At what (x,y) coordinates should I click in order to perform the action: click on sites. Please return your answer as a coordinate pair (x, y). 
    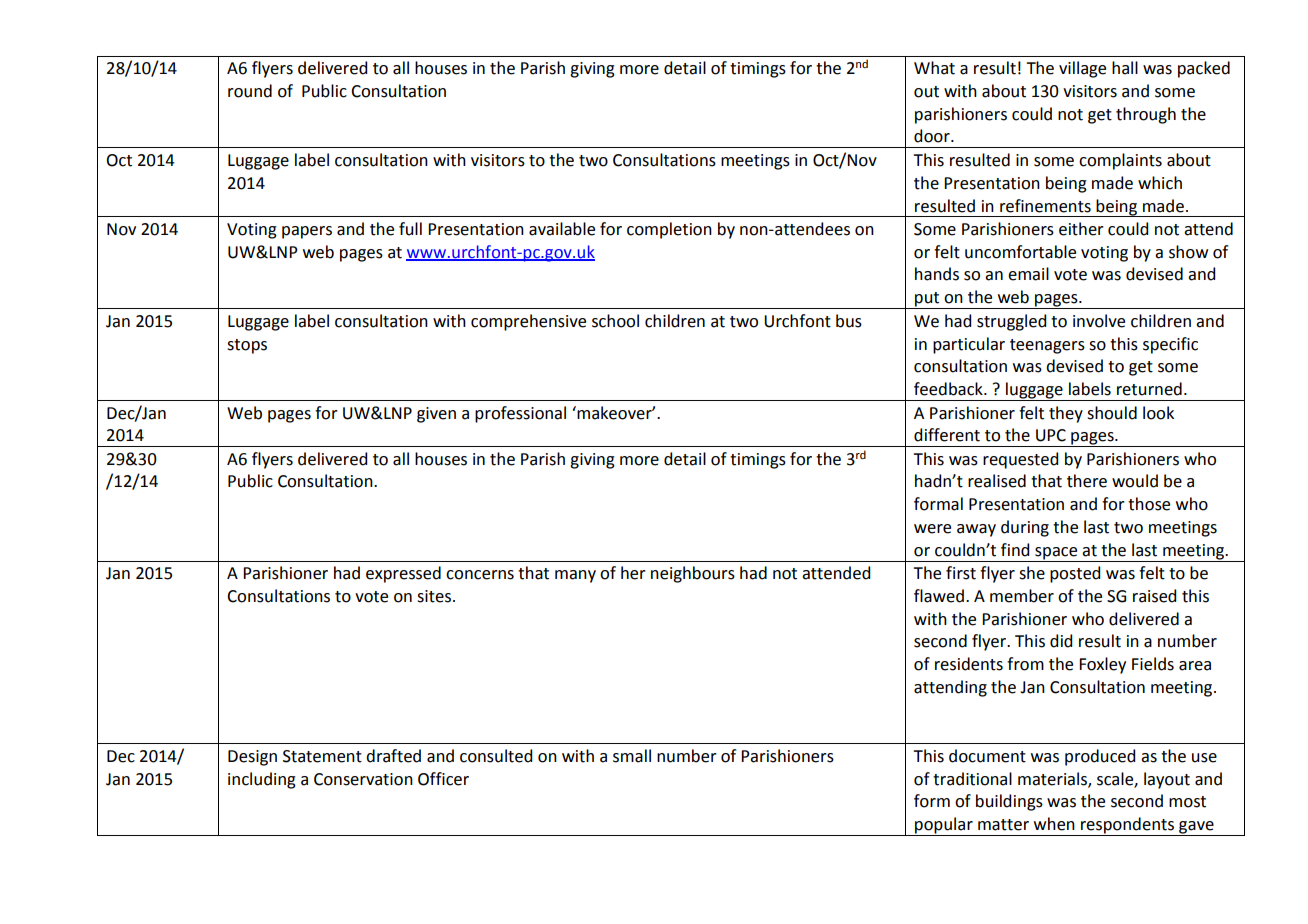
    Looking at the image, I should click on (434, 596).
